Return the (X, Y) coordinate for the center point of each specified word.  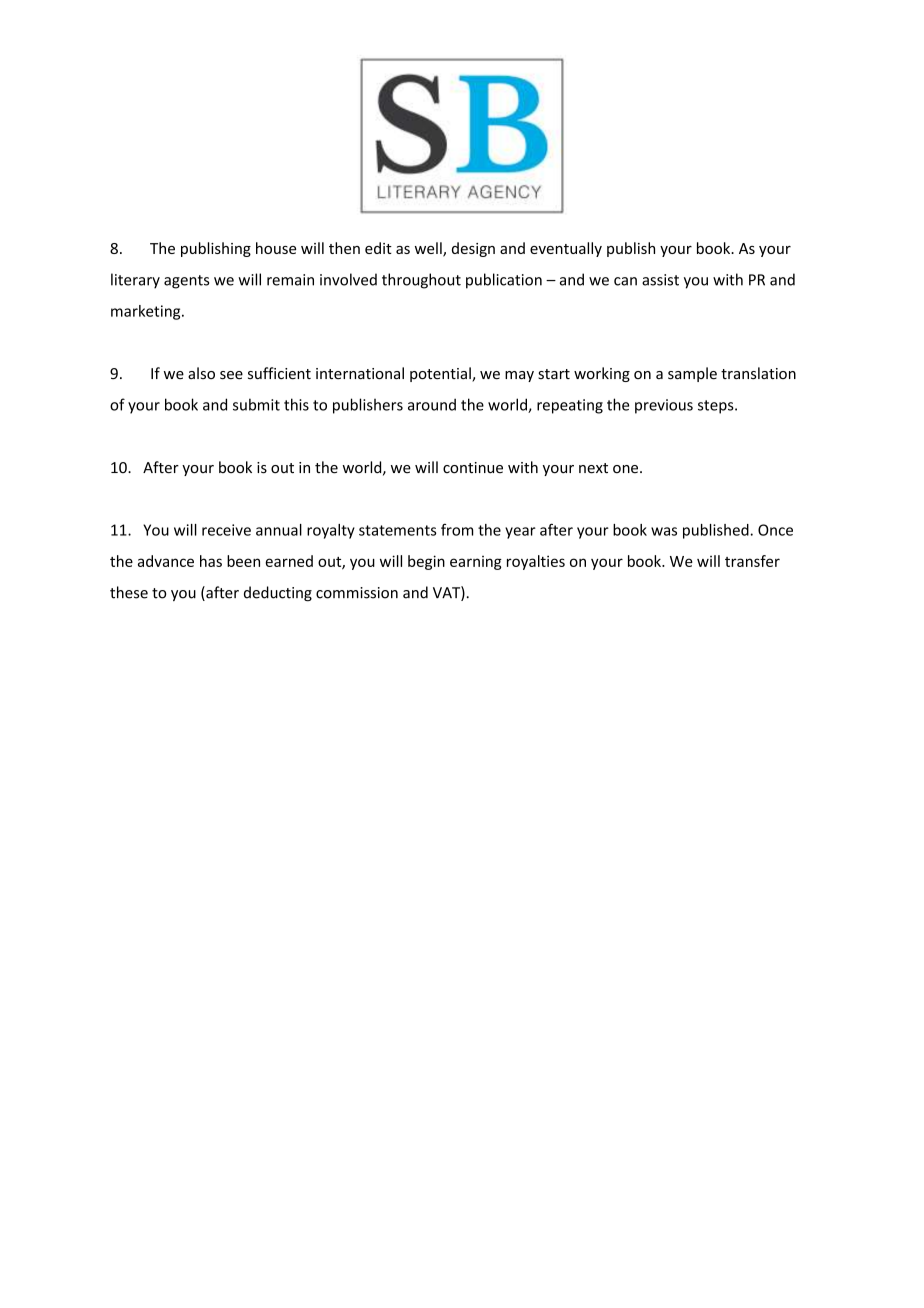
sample (692, 374)
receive (226, 530)
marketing (147, 312)
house (276, 248)
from (457, 530)
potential (441, 374)
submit (256, 404)
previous (664, 406)
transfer (752, 561)
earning (476, 563)
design (473, 249)
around (432, 404)
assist (660, 280)
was (664, 531)
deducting (278, 594)
